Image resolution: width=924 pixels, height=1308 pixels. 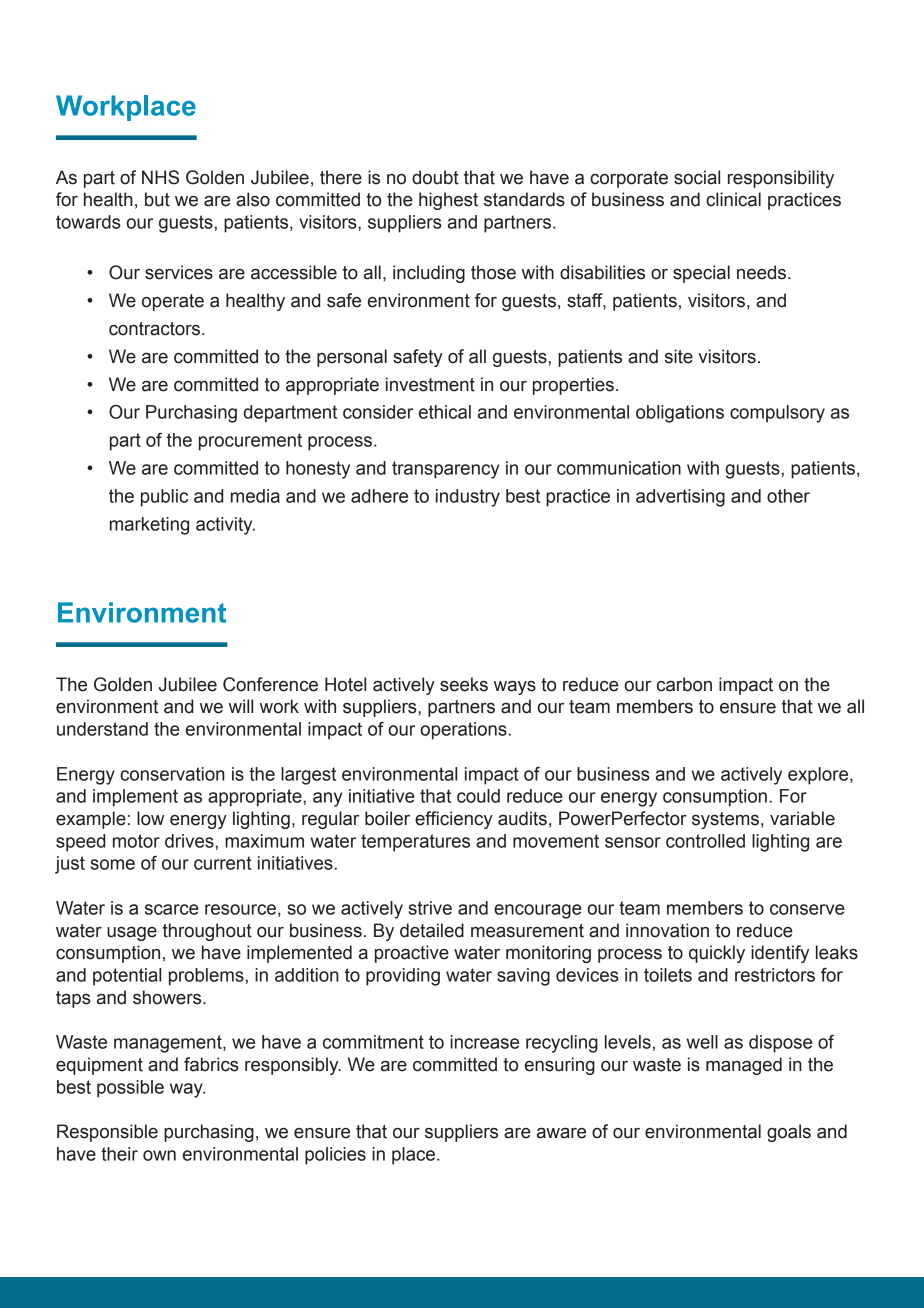 What do you see at coordinates (241, 706) in the screenshot?
I see `will` at bounding box center [241, 706].
